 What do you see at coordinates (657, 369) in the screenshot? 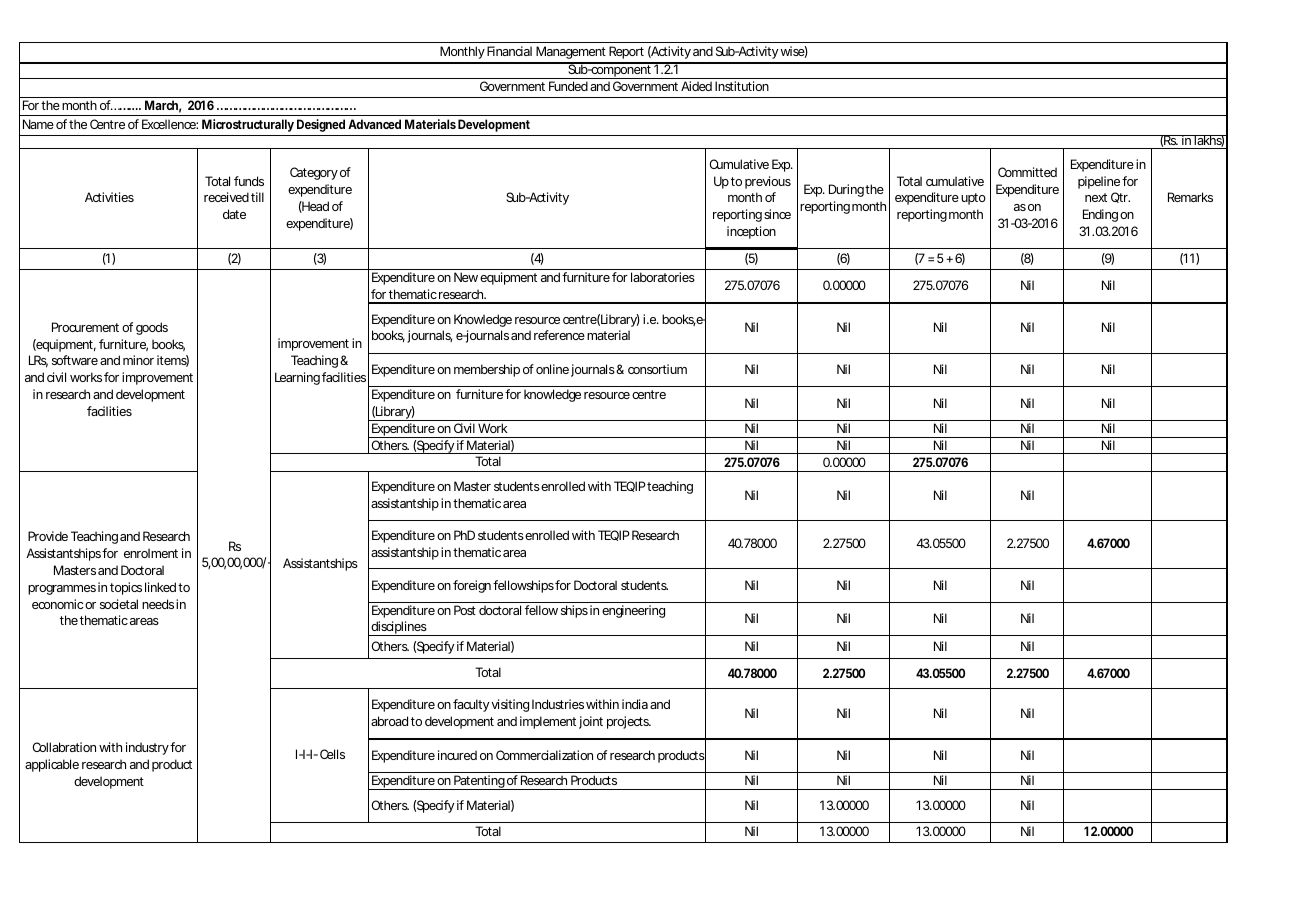
I see `consortium` at bounding box center [657, 369].
